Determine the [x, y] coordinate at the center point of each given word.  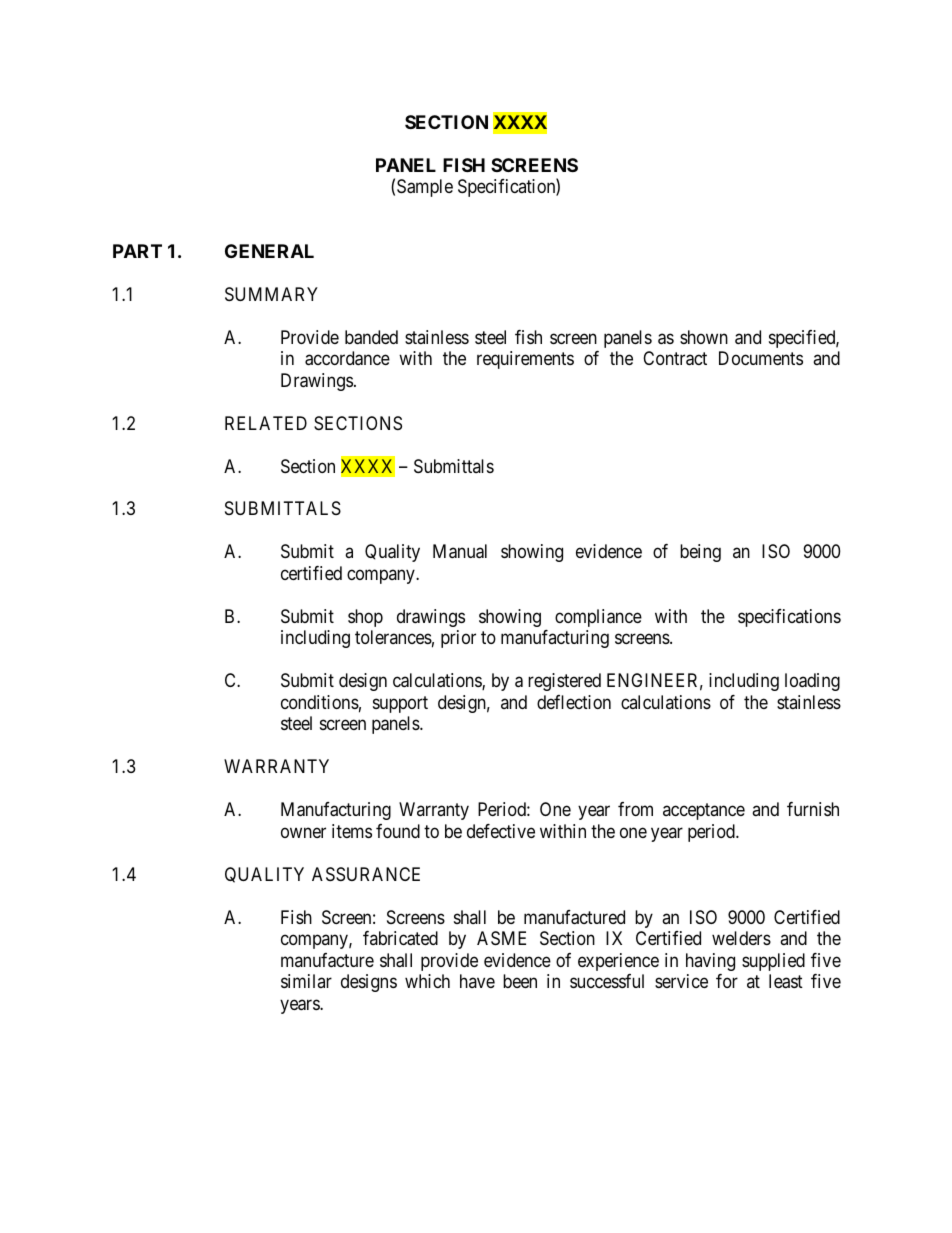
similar [306, 981]
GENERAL [269, 251]
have [477, 981]
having [710, 962]
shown [704, 337]
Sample [425, 188]
